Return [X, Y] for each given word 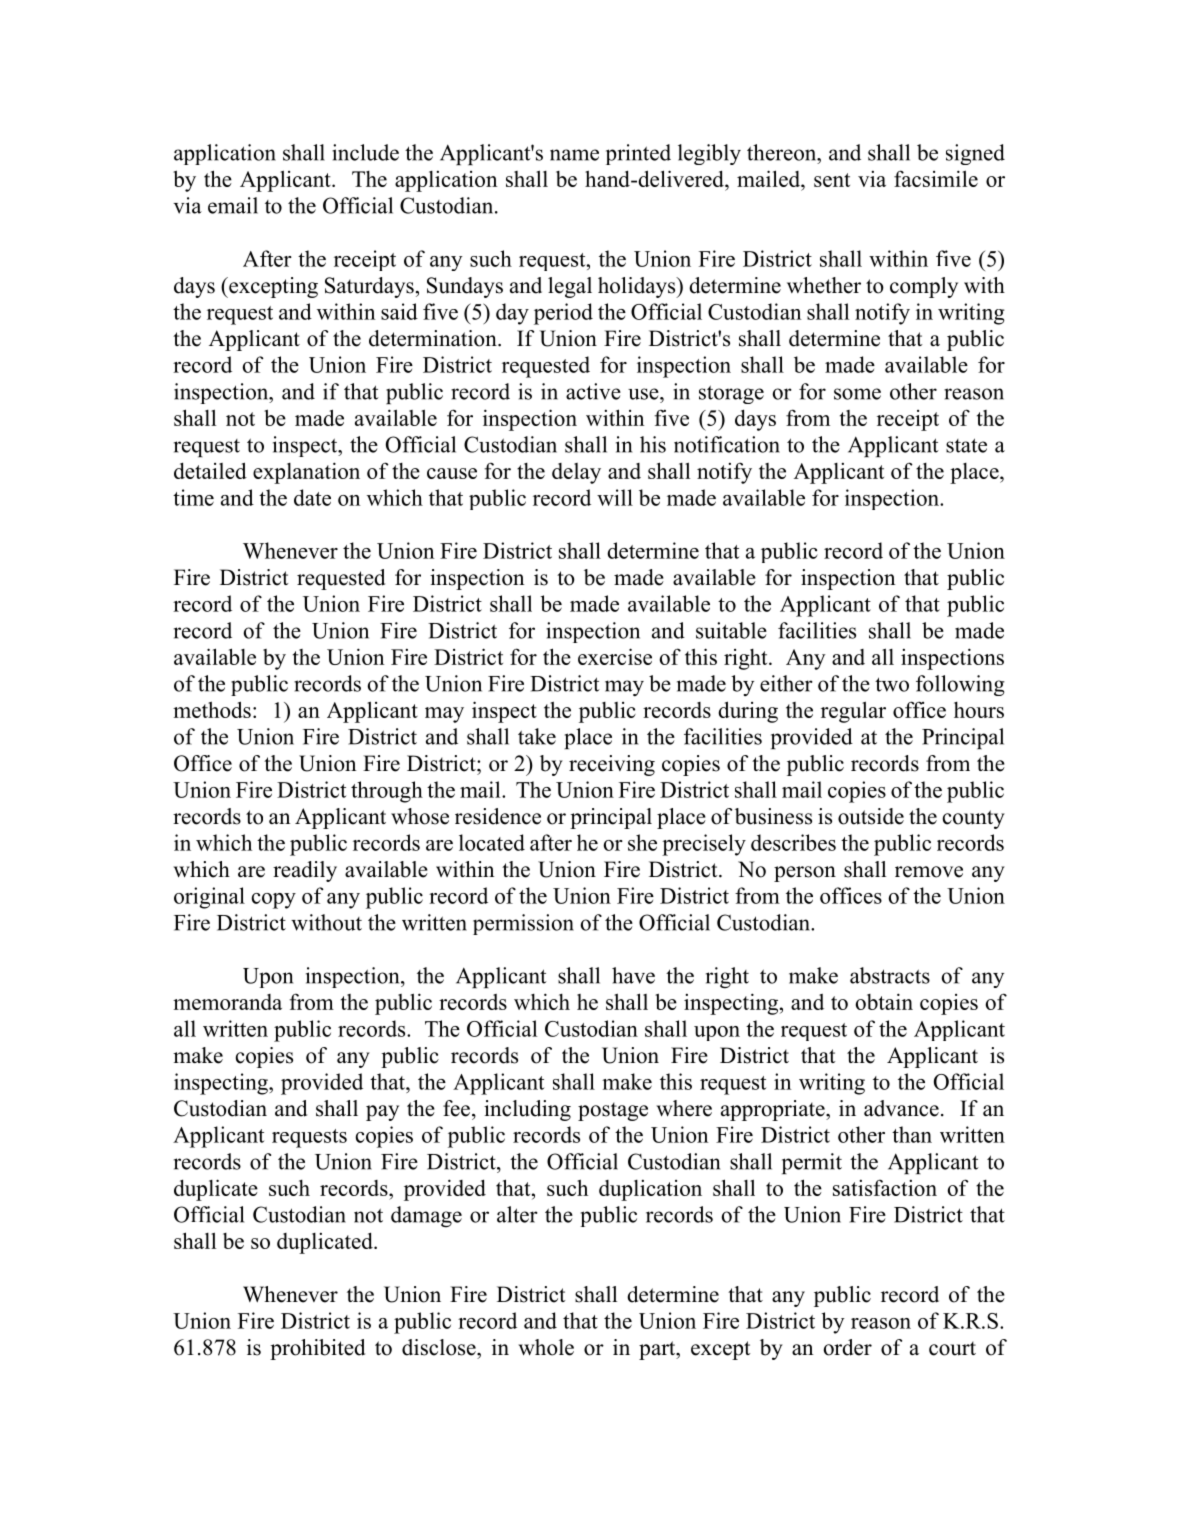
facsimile [936, 178]
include [365, 152]
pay [382, 1113]
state [966, 445]
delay [576, 473]
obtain [884, 1001]
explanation [306, 473]
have [633, 975]
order [848, 1347]
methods [212, 709]
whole [546, 1347]
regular [853, 712]
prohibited [317, 1349]
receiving [612, 765]
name [574, 155]
